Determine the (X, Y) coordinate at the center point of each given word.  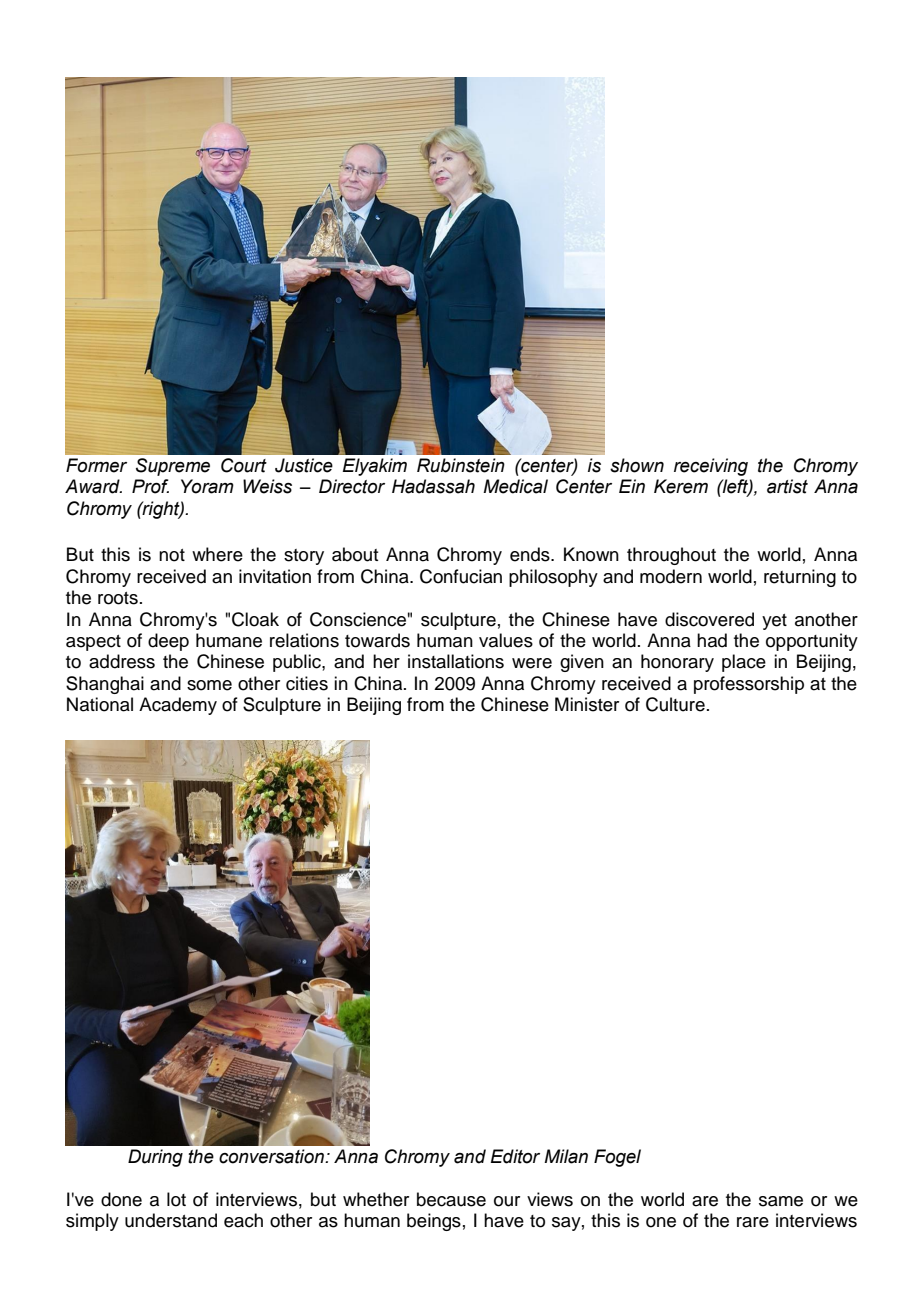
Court (244, 465)
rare (753, 1222)
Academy (178, 706)
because (451, 1199)
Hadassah (433, 486)
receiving (711, 467)
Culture (675, 704)
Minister (587, 704)
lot (176, 1199)
